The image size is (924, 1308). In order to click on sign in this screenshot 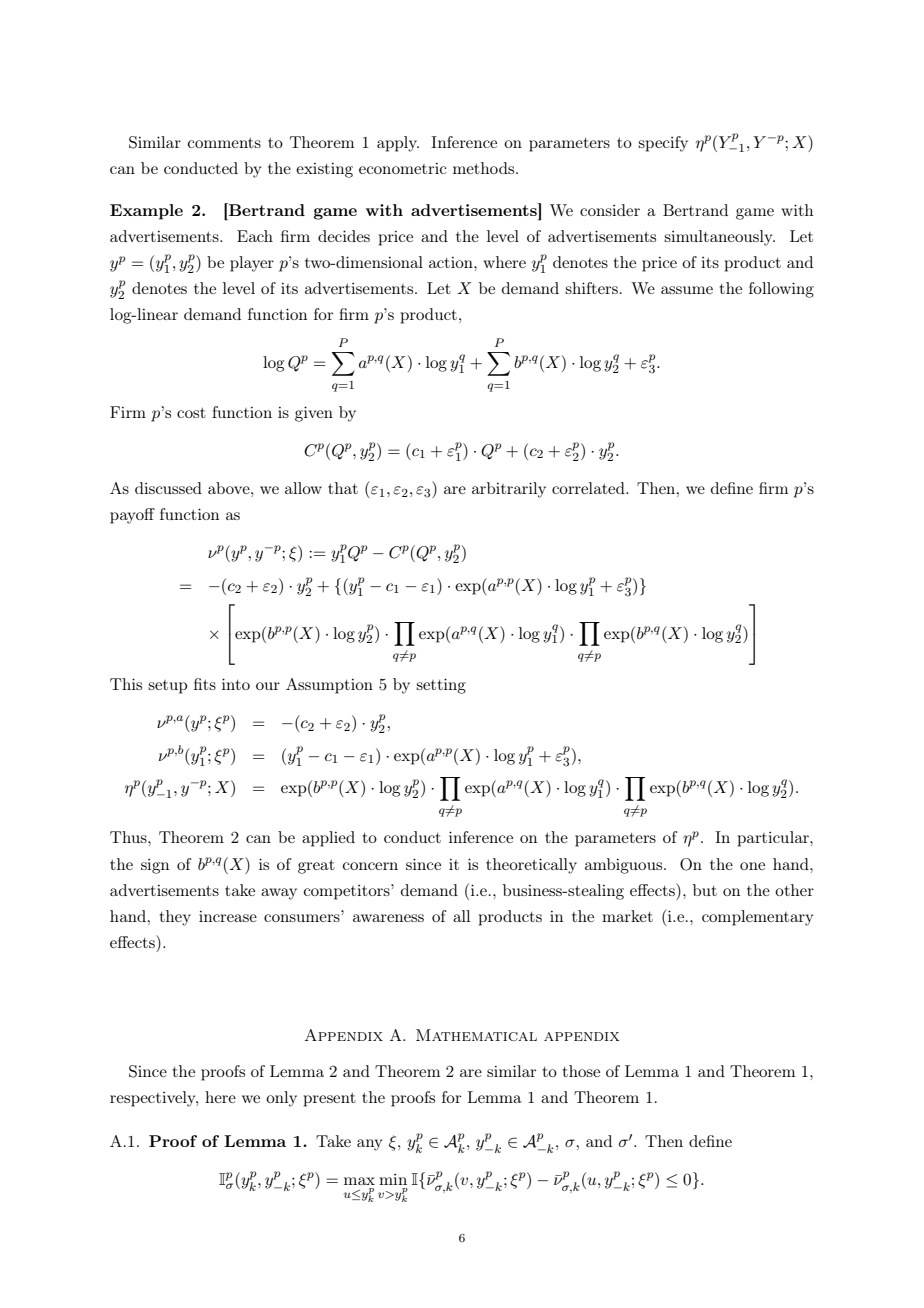, I will do `click(155, 866)`.
